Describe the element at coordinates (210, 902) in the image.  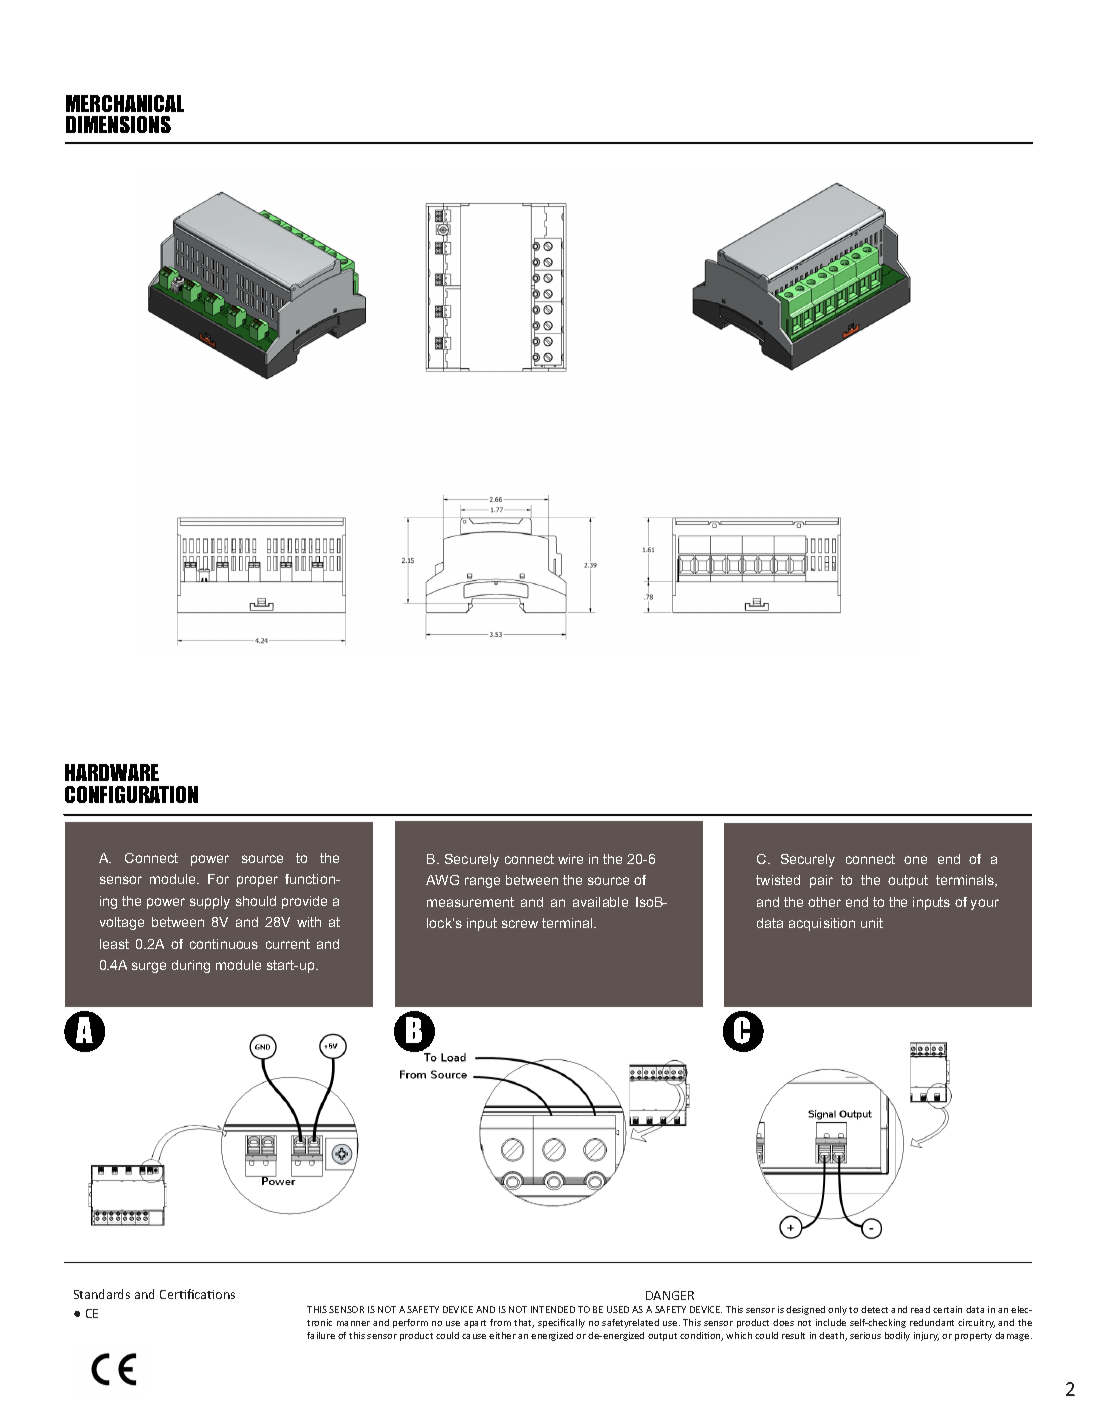
I see `supply` at that location.
